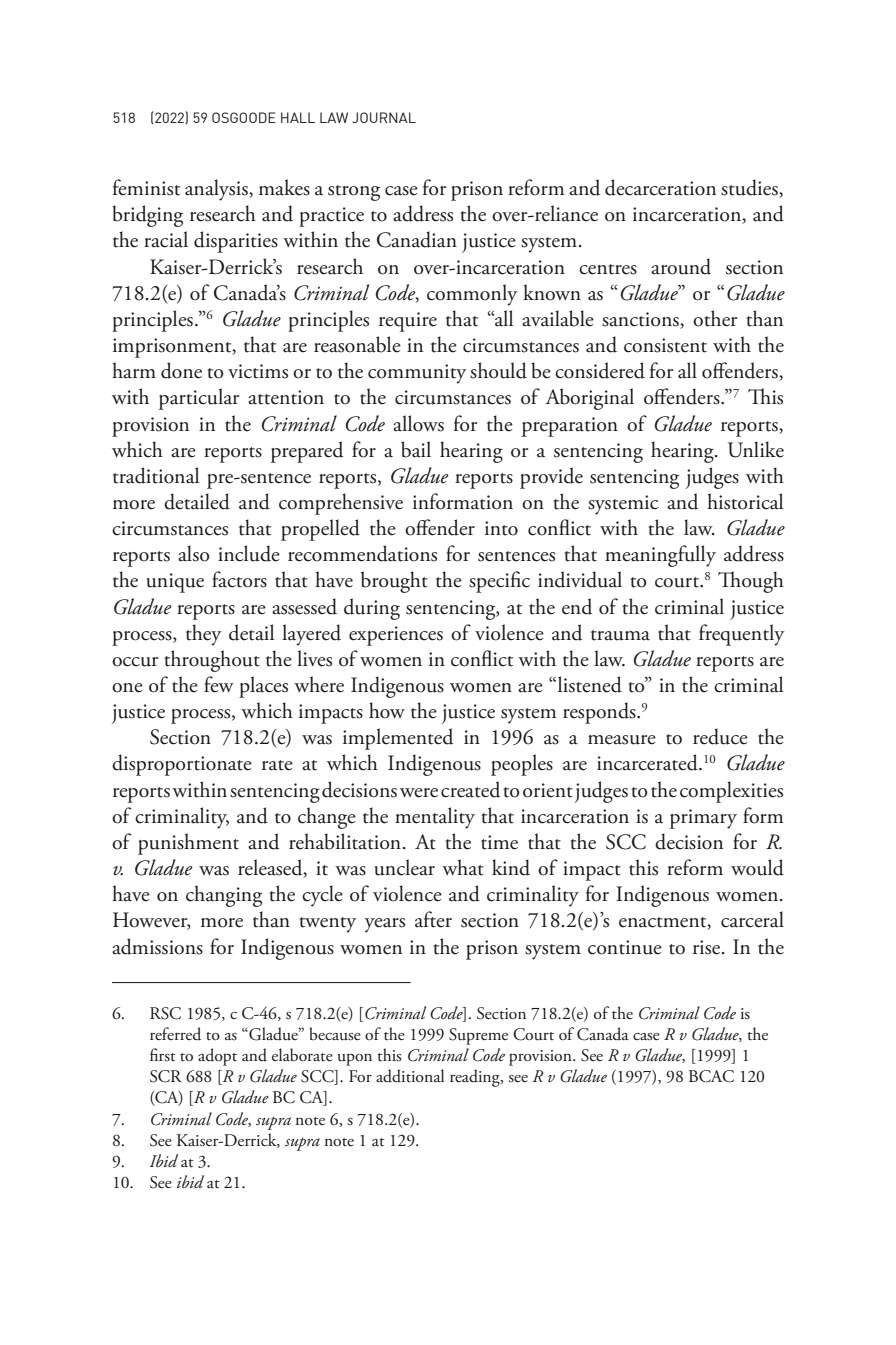  I want to click on adopt, so click(217, 1057).
